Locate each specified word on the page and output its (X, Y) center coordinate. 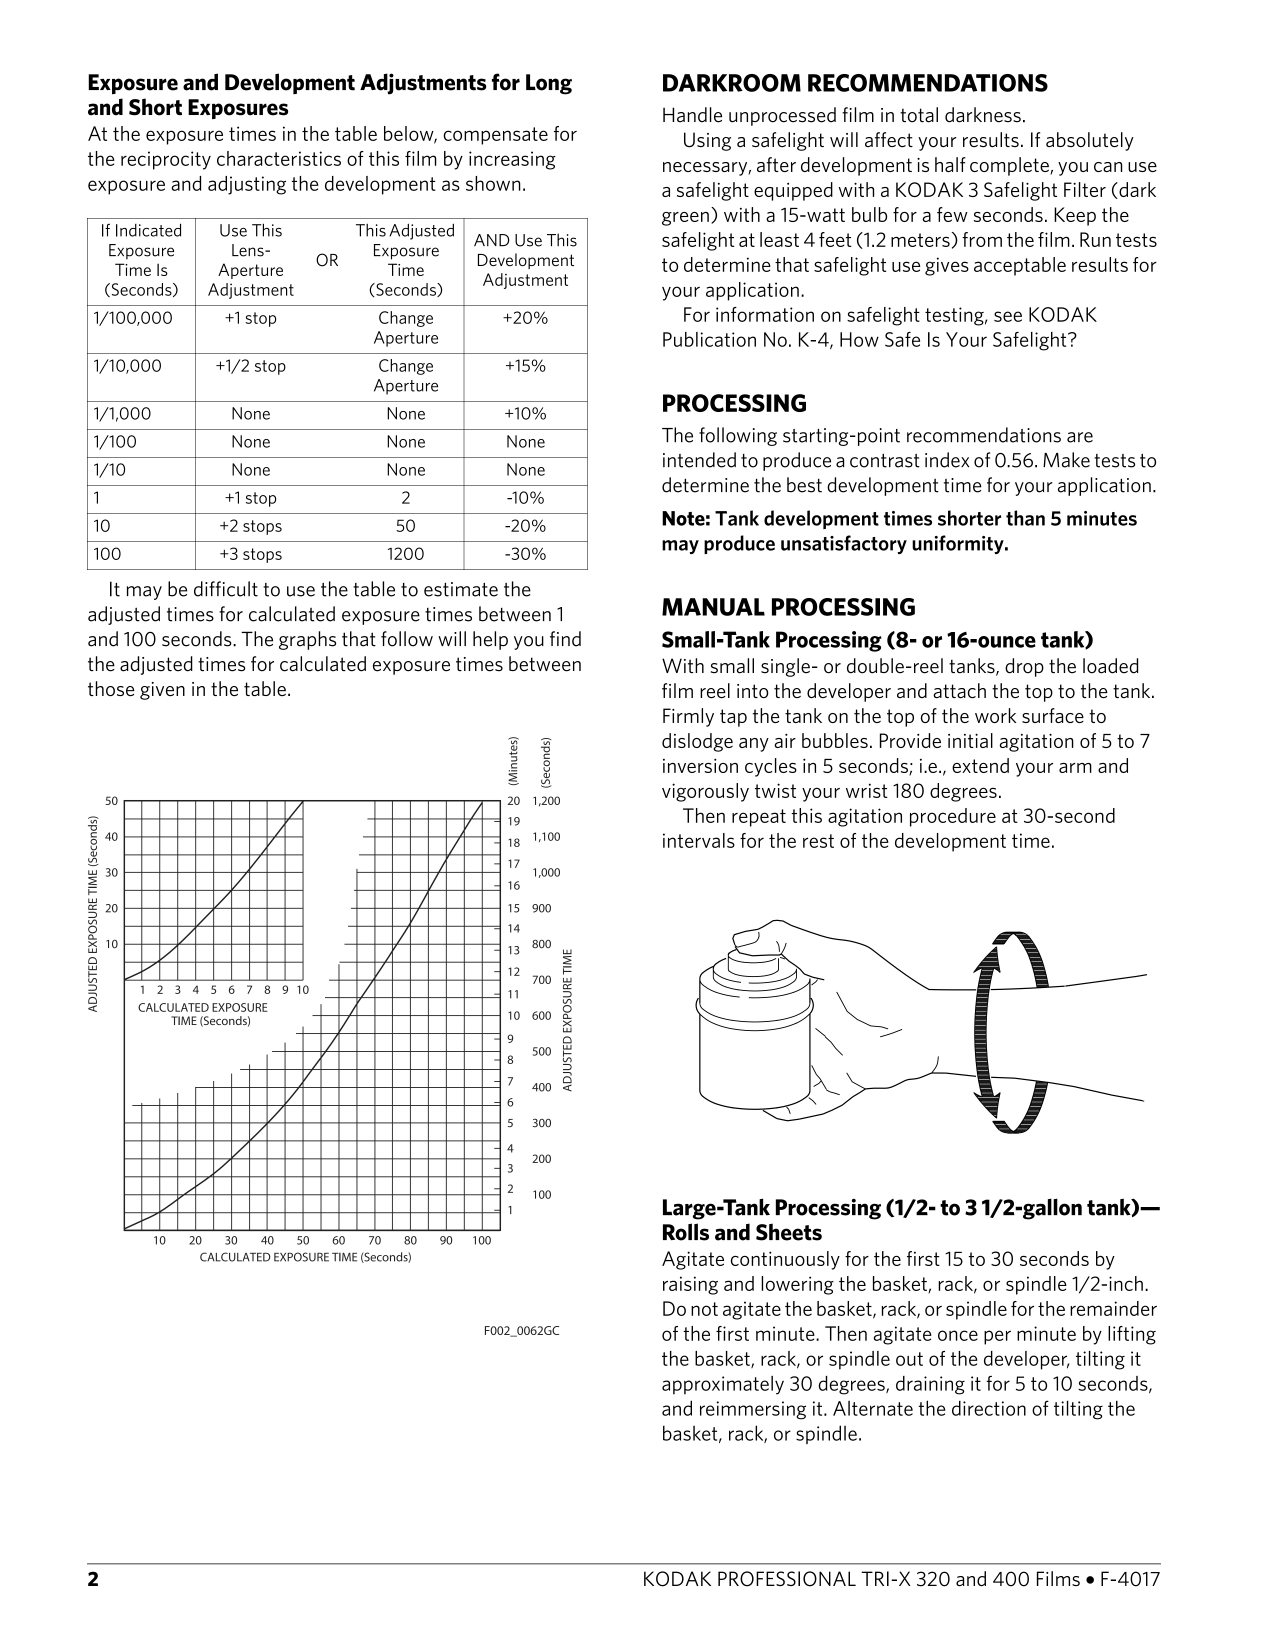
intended (699, 460)
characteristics (279, 158)
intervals (699, 840)
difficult (226, 589)
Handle (692, 115)
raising (690, 1285)
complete (1010, 166)
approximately (723, 1385)
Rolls (686, 1232)
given (162, 691)
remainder (1113, 1308)
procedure (953, 817)
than (1025, 518)
